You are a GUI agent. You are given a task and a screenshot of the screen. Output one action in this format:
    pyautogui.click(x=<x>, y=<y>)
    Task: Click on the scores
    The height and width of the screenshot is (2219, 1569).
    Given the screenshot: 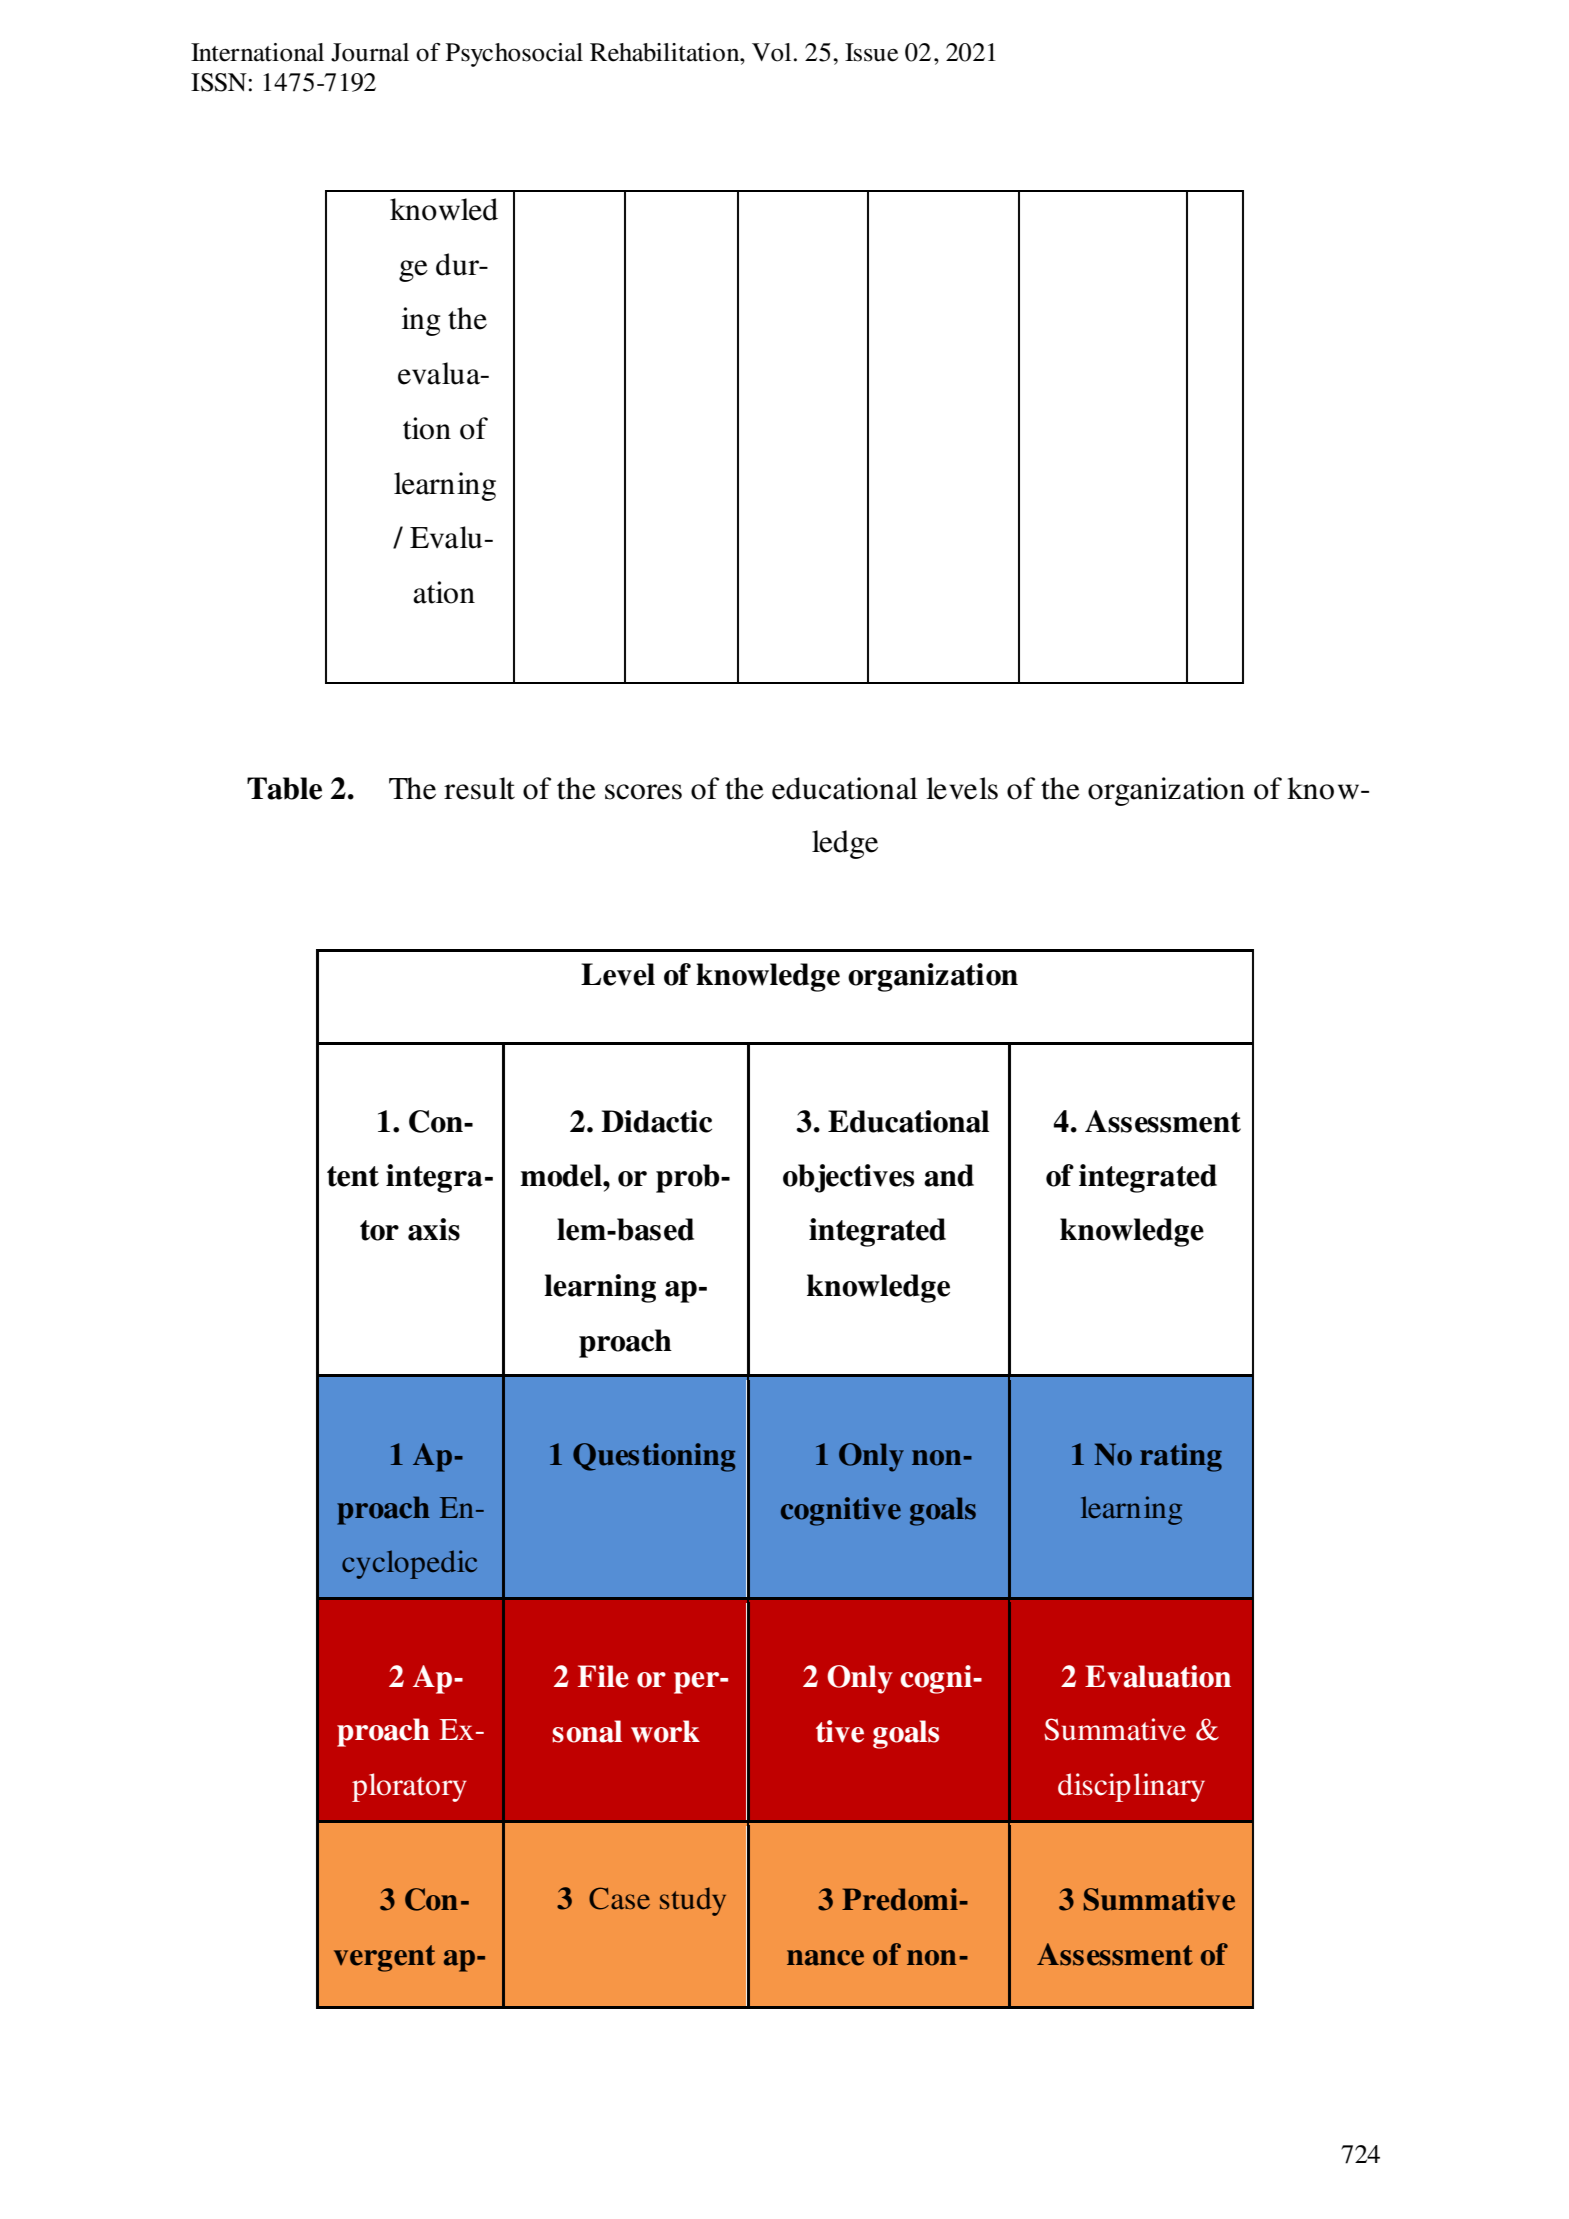 What is the action you would take?
    pyautogui.click(x=643, y=792)
